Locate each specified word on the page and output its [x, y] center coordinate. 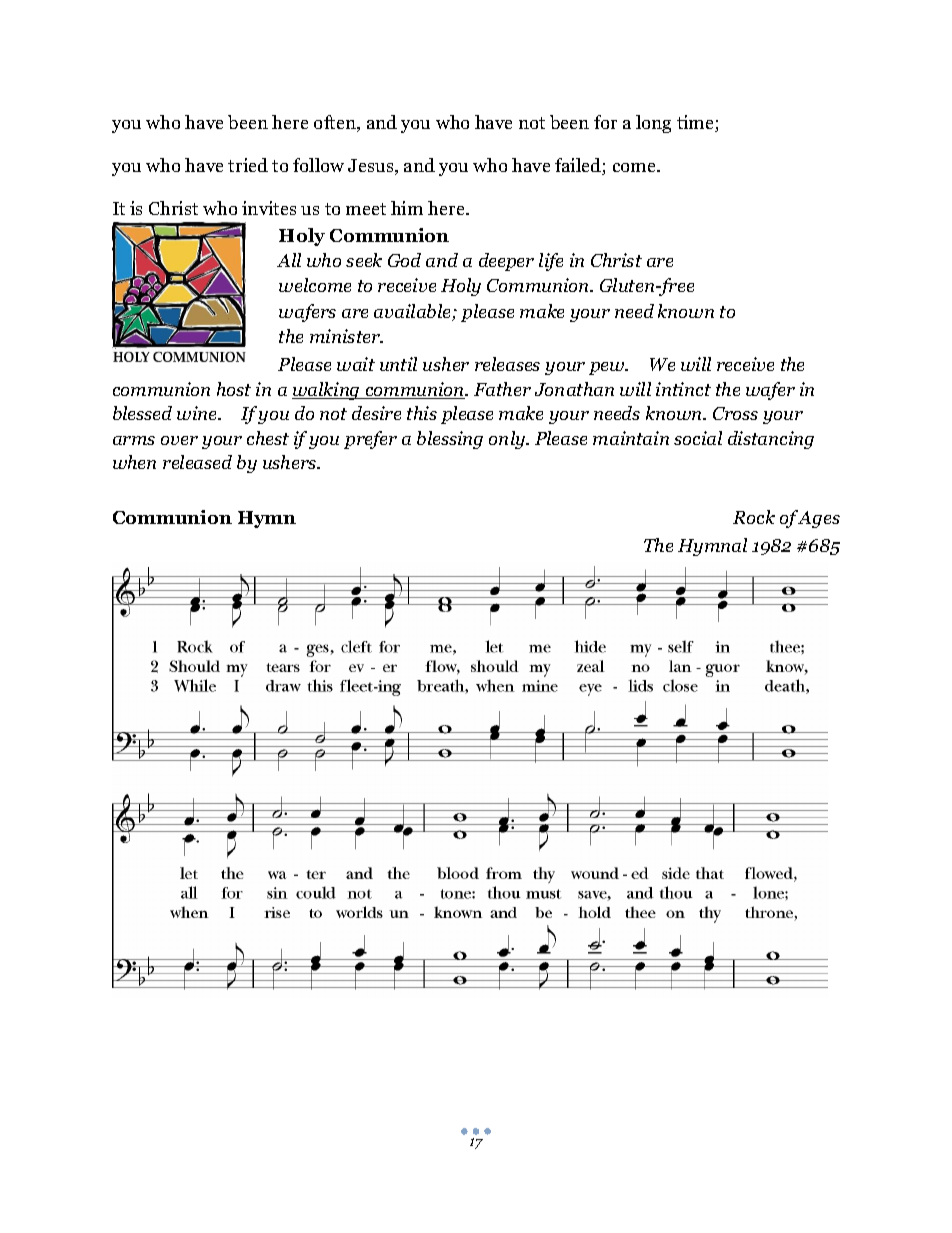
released [197, 462]
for [605, 122]
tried [248, 165]
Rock [754, 517]
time [696, 123]
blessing [450, 440]
